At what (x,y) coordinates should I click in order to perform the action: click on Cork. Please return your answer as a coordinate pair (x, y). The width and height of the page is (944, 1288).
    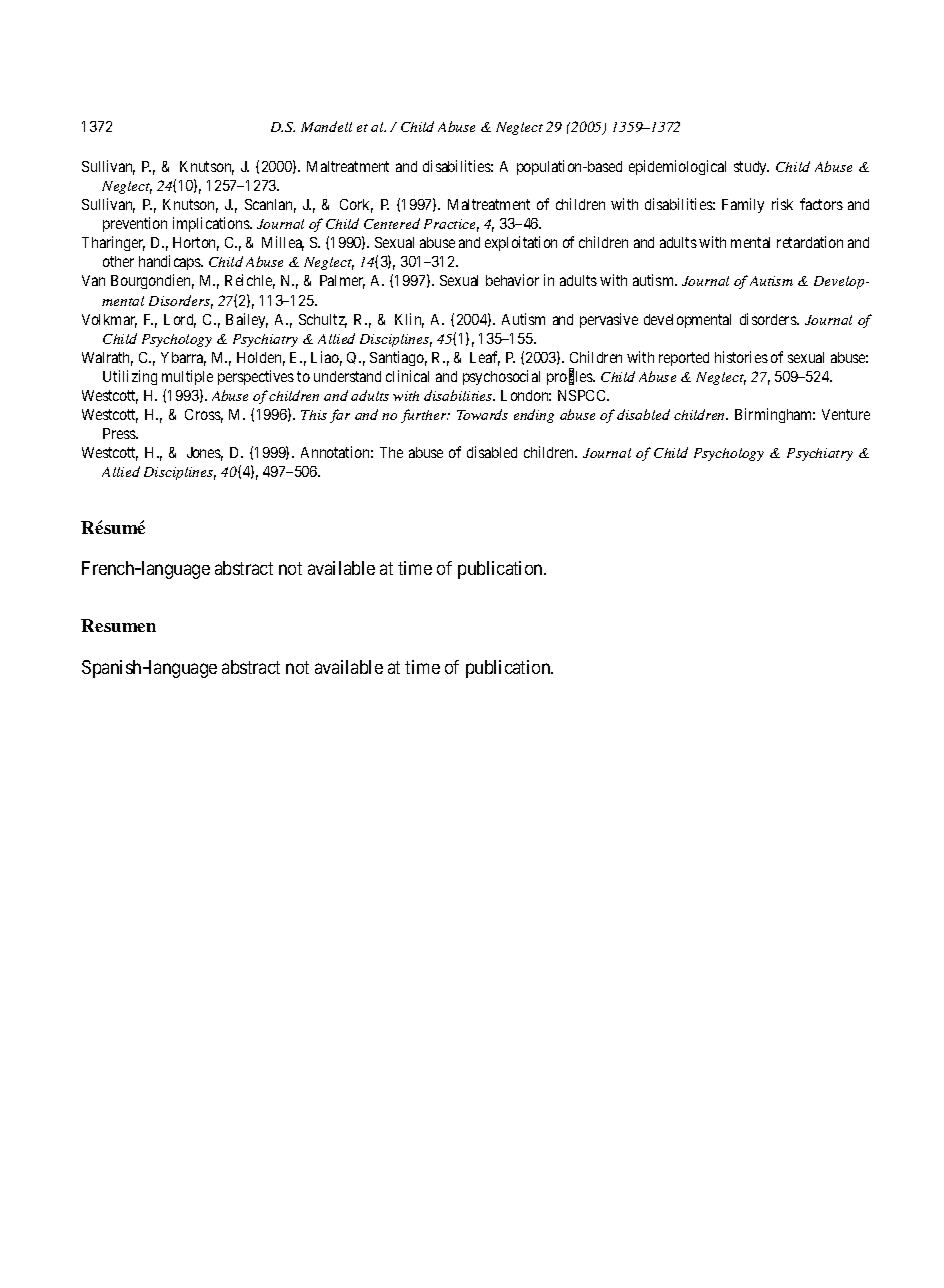
    Looking at the image, I should click on (356, 206).
